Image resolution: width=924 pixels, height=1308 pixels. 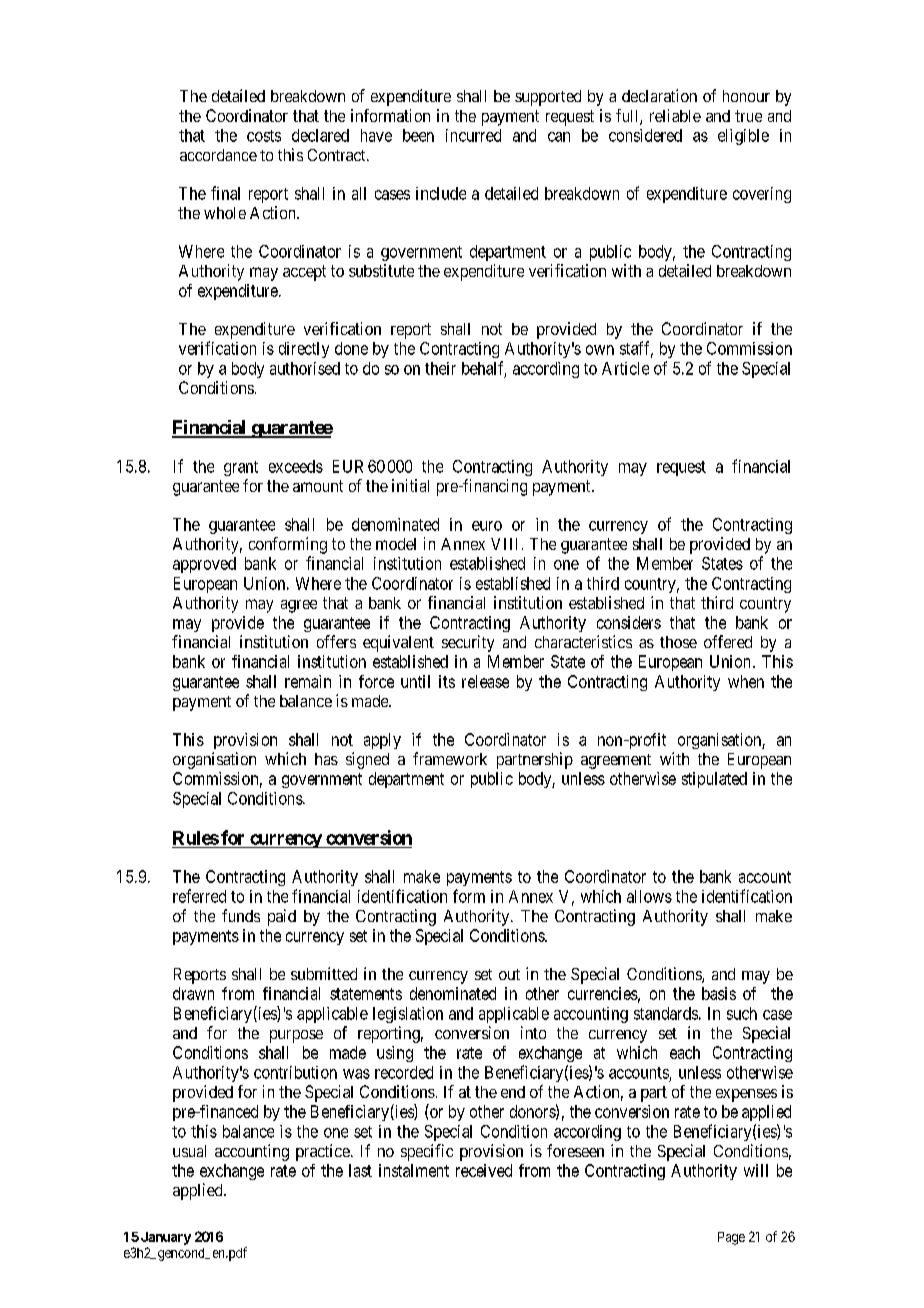 I want to click on incurred, so click(x=473, y=135).
